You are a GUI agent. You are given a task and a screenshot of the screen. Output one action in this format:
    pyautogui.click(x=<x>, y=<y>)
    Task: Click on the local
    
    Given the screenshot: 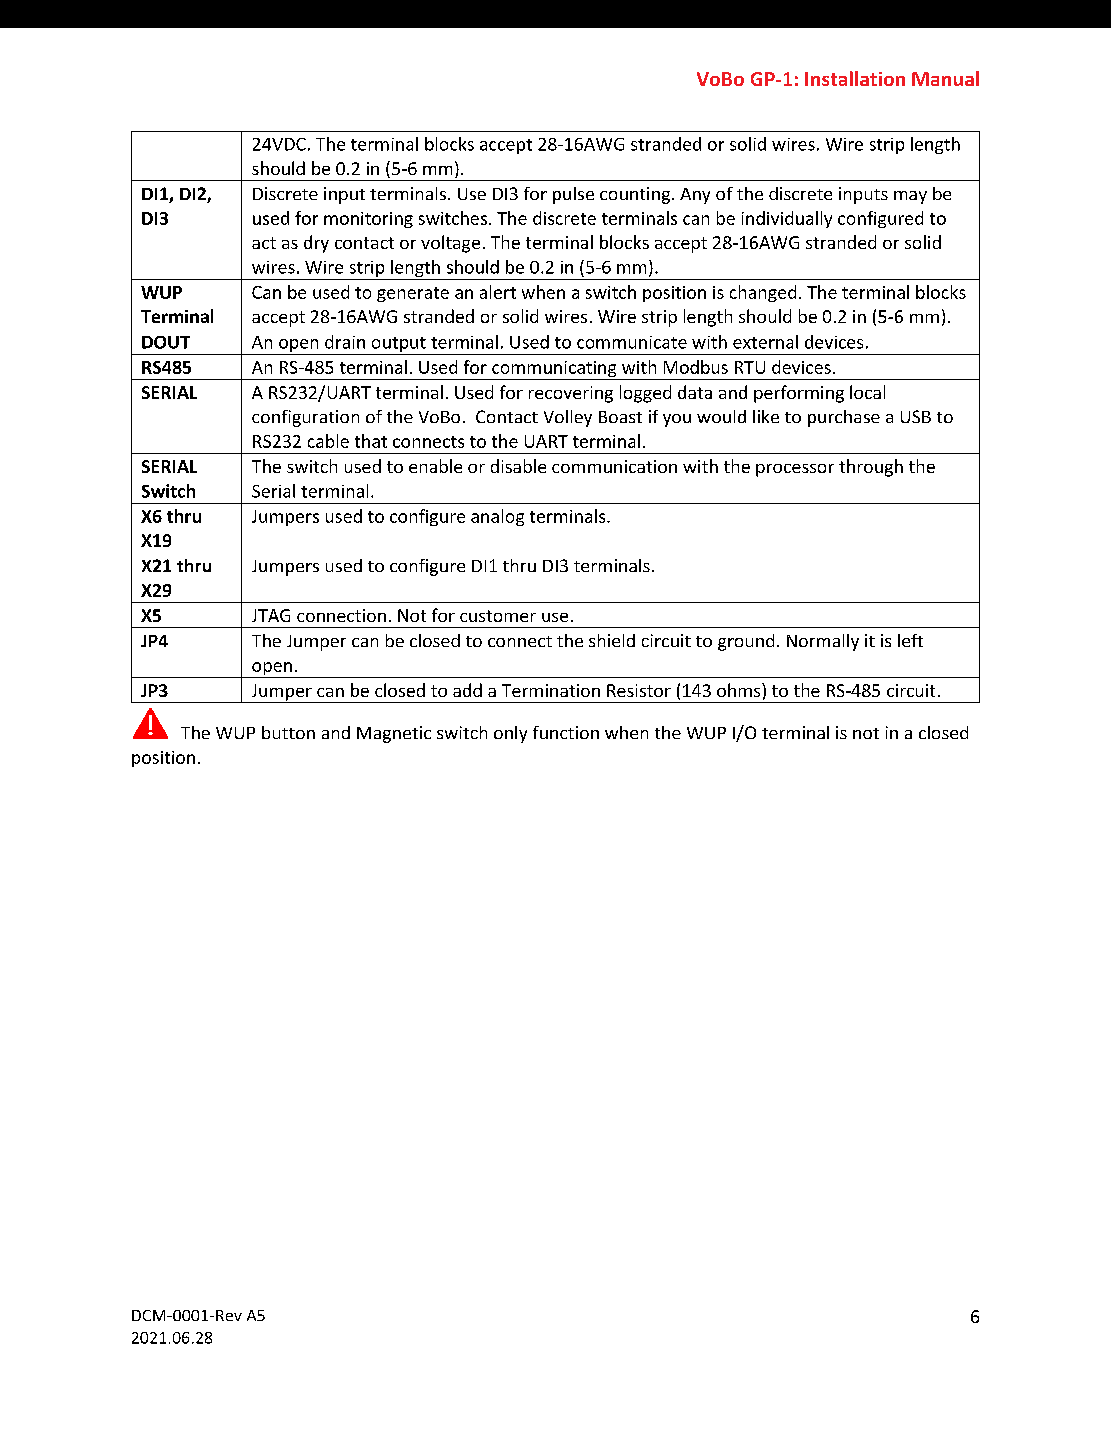 What is the action you would take?
    pyautogui.click(x=867, y=392)
